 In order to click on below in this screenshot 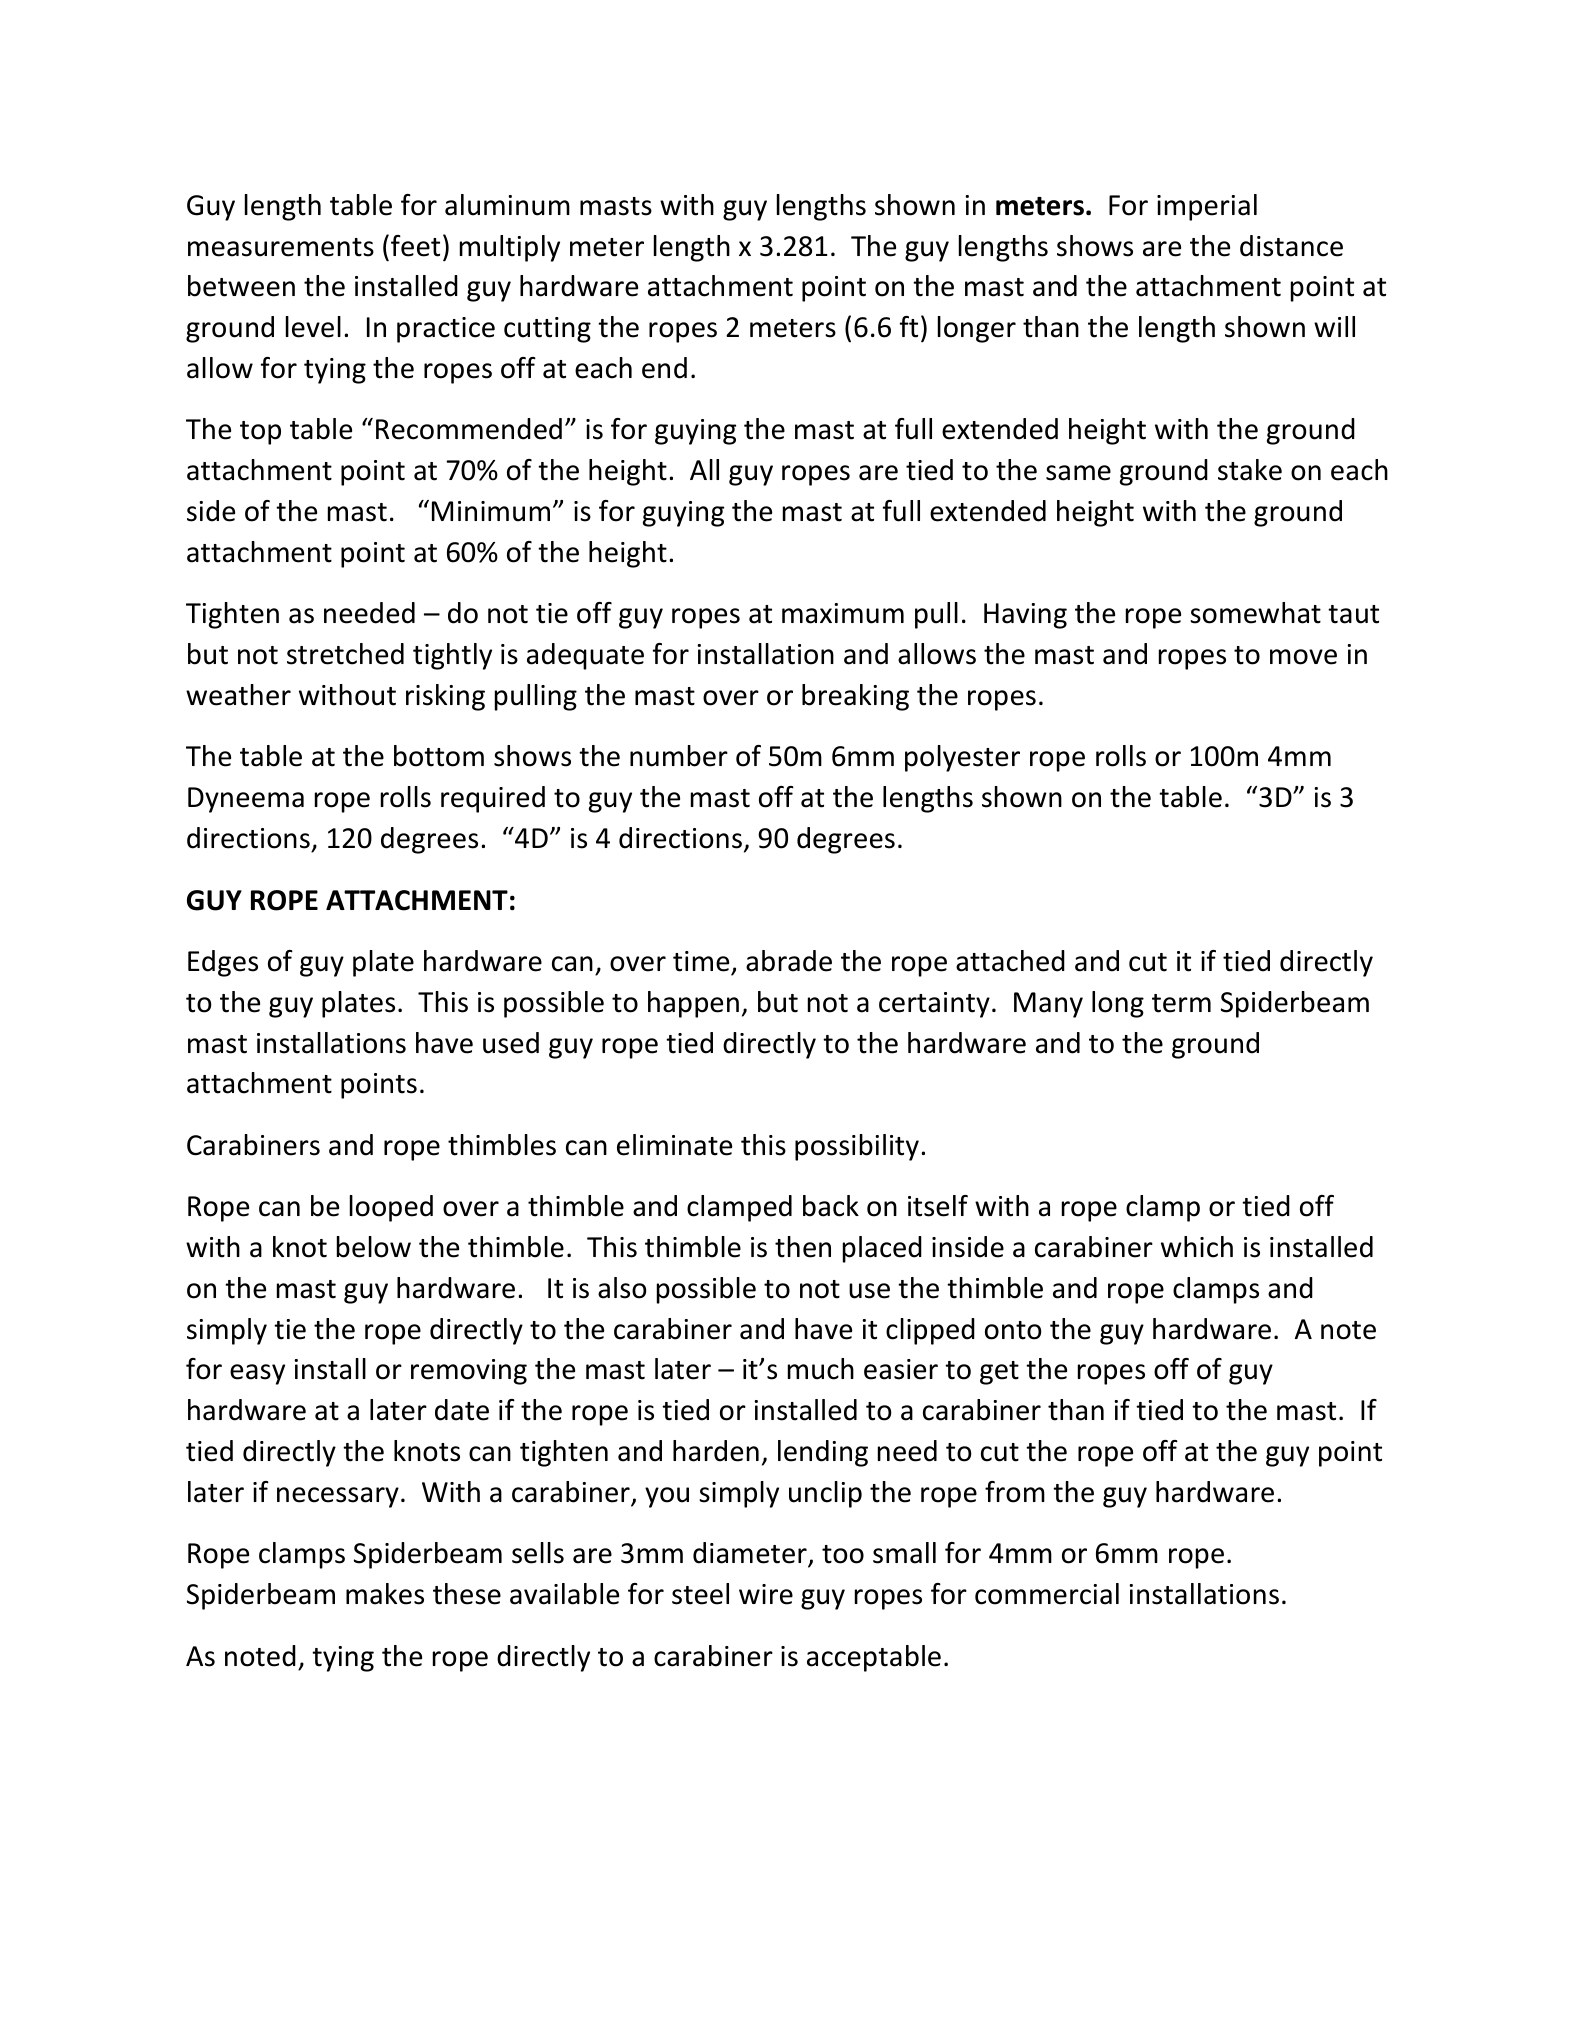, I will do `click(374, 1247)`.
